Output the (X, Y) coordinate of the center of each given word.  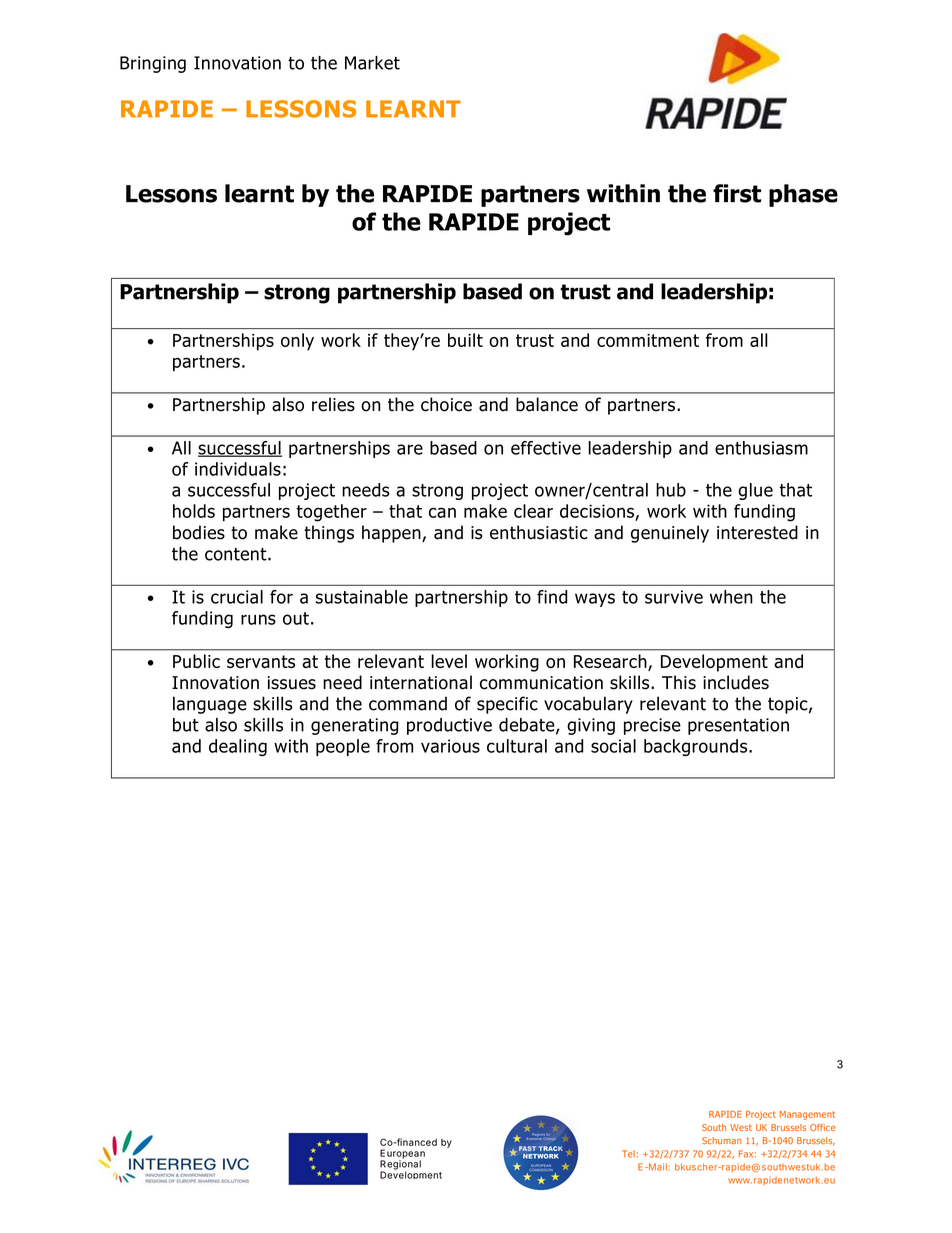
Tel (628, 1154)
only (297, 342)
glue (755, 491)
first (737, 193)
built (465, 340)
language (210, 705)
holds (194, 511)
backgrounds (697, 747)
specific (507, 705)
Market (372, 63)
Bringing (153, 64)
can (442, 512)
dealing (238, 747)
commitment (648, 340)
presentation (738, 726)
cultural (517, 746)
